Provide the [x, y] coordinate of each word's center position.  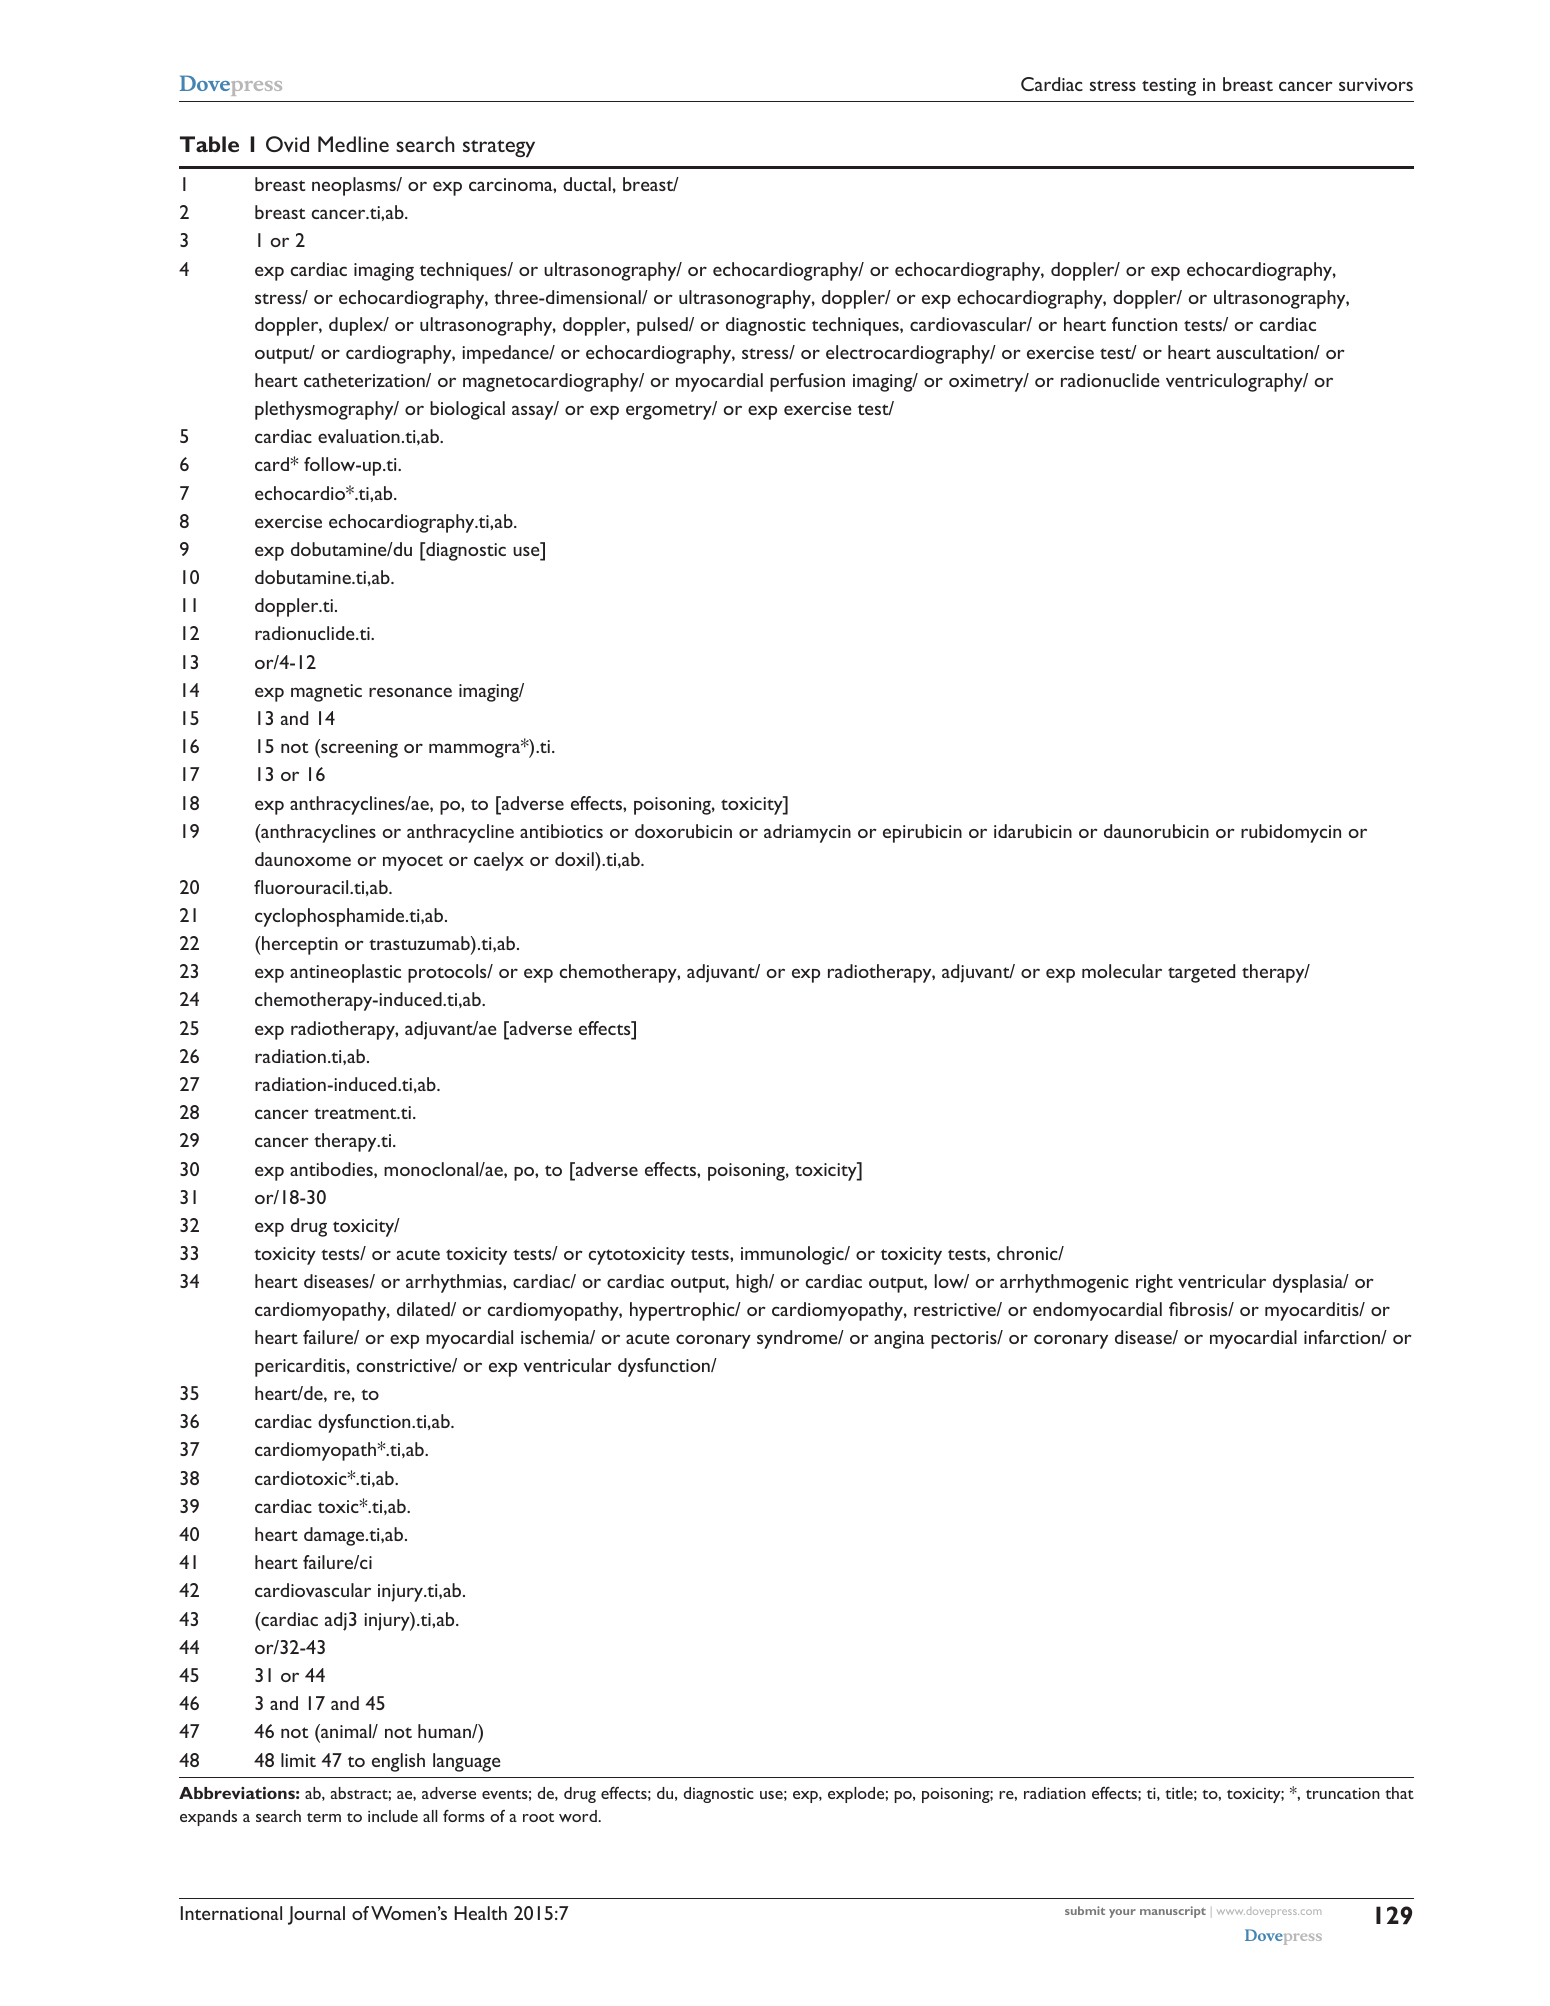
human [445, 1731]
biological [467, 410]
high [753, 1283]
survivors [1376, 84]
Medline [353, 144]
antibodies [332, 1169]
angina [899, 1340]
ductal [587, 184]
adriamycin [807, 833]
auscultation [1266, 352]
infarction [1343, 1337]
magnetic [326, 693]
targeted [1201, 973]
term [324, 1817]
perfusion [807, 382]
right [1154, 1283]
